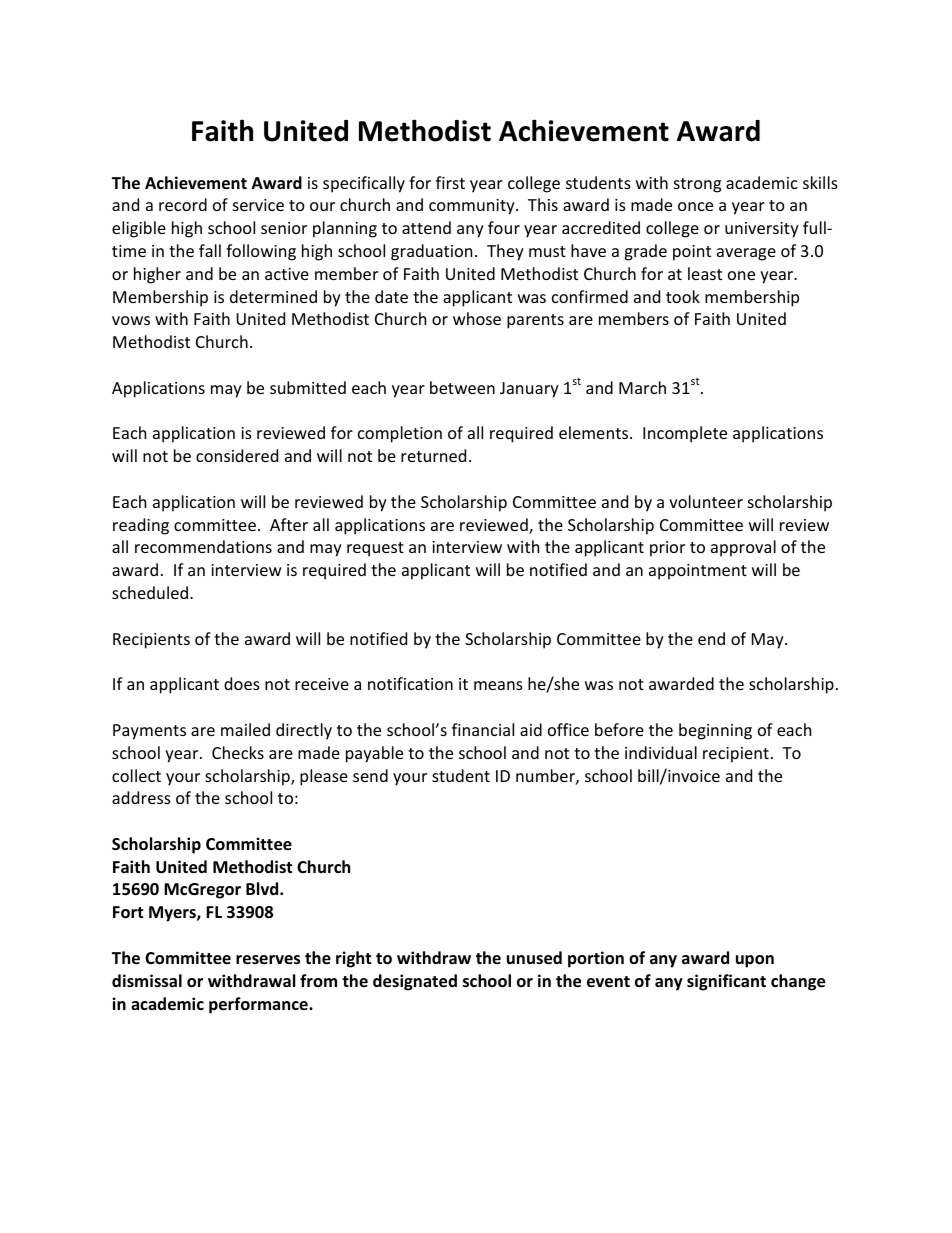 This screenshot has width=952, height=1233. What do you see at coordinates (183, 204) in the screenshot?
I see `record` at bounding box center [183, 204].
